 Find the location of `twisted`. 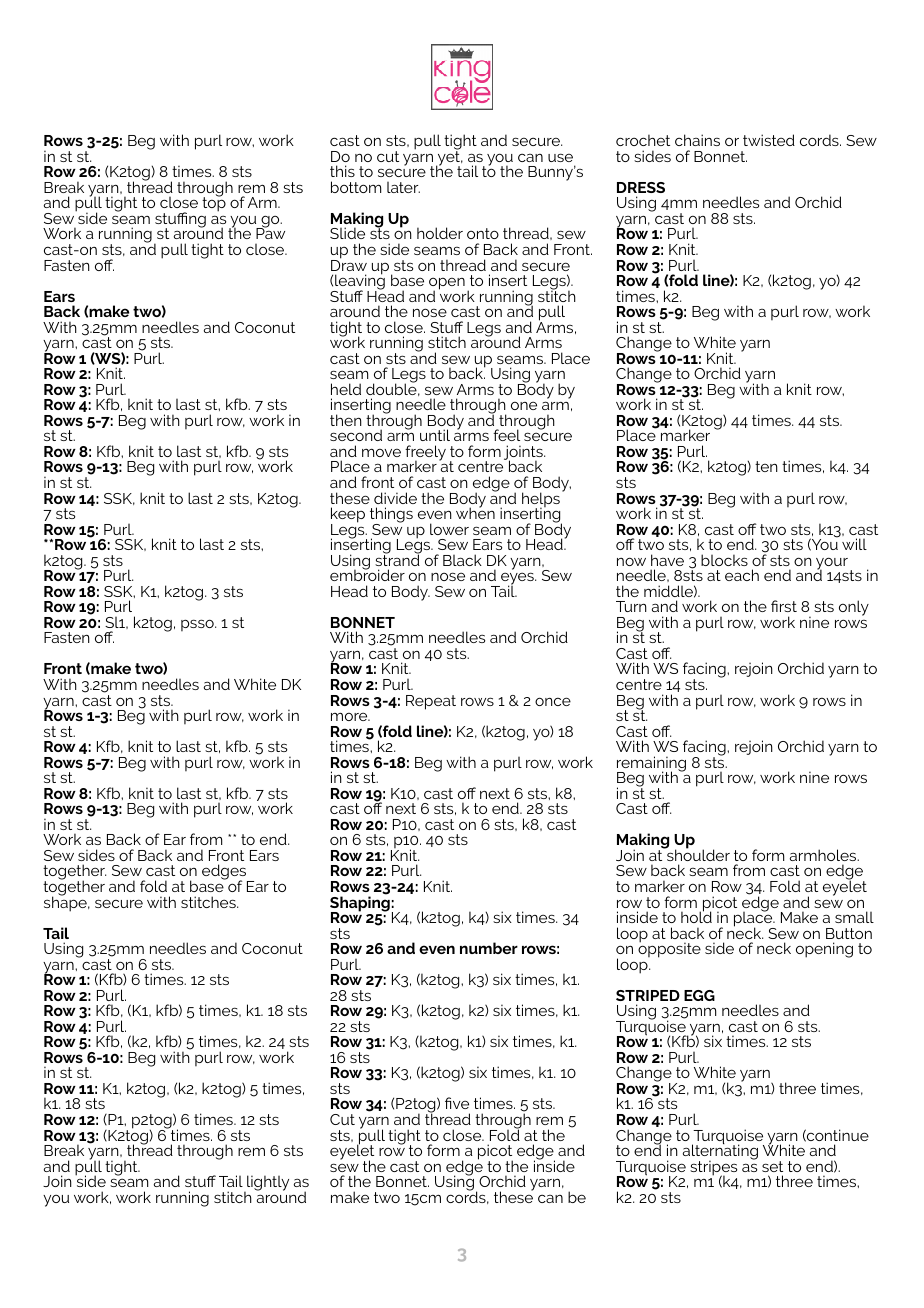

twisted is located at coordinates (769, 140).
